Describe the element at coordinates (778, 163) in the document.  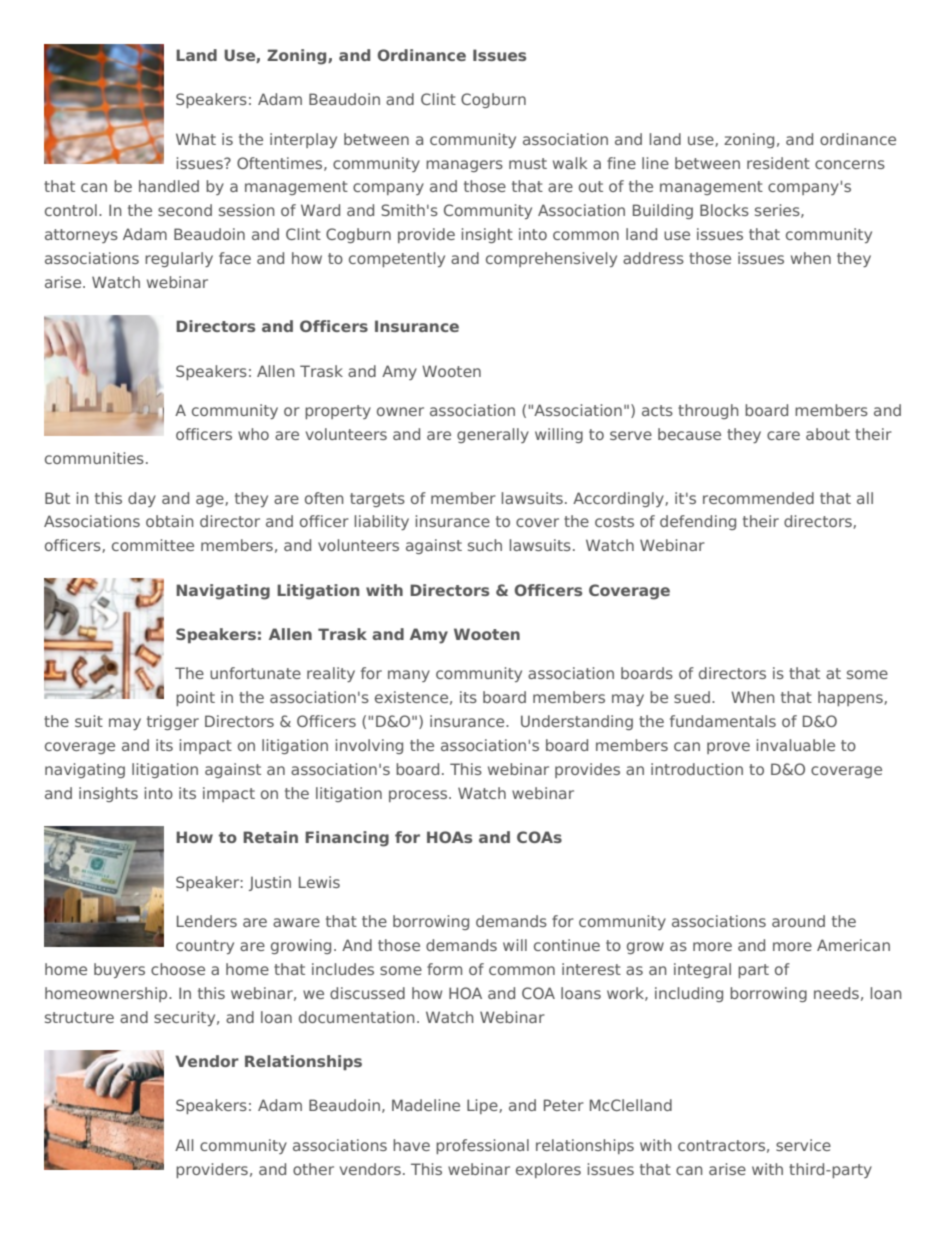
I see `resident` at that location.
